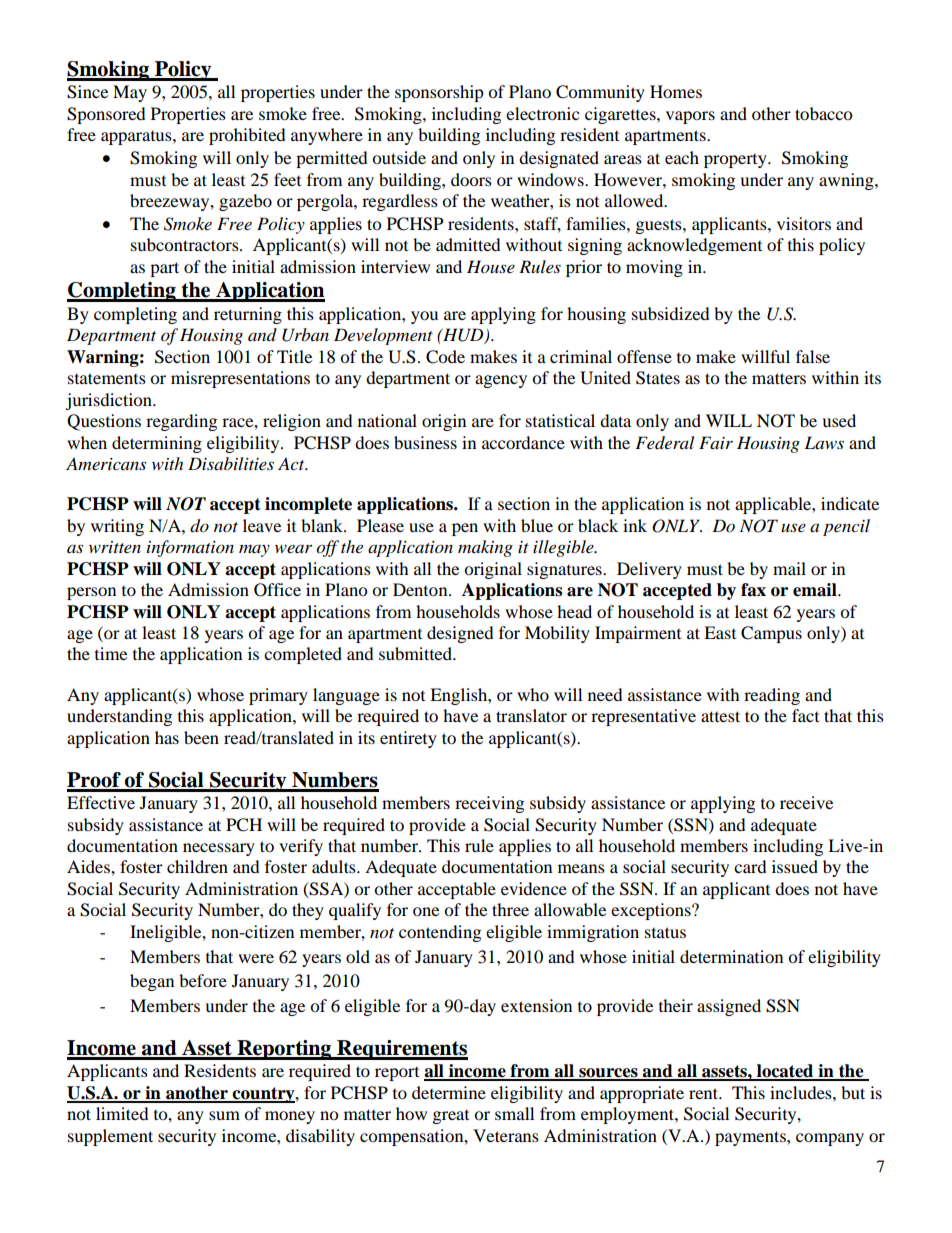  I want to click on sponsorship, so click(439, 93).
